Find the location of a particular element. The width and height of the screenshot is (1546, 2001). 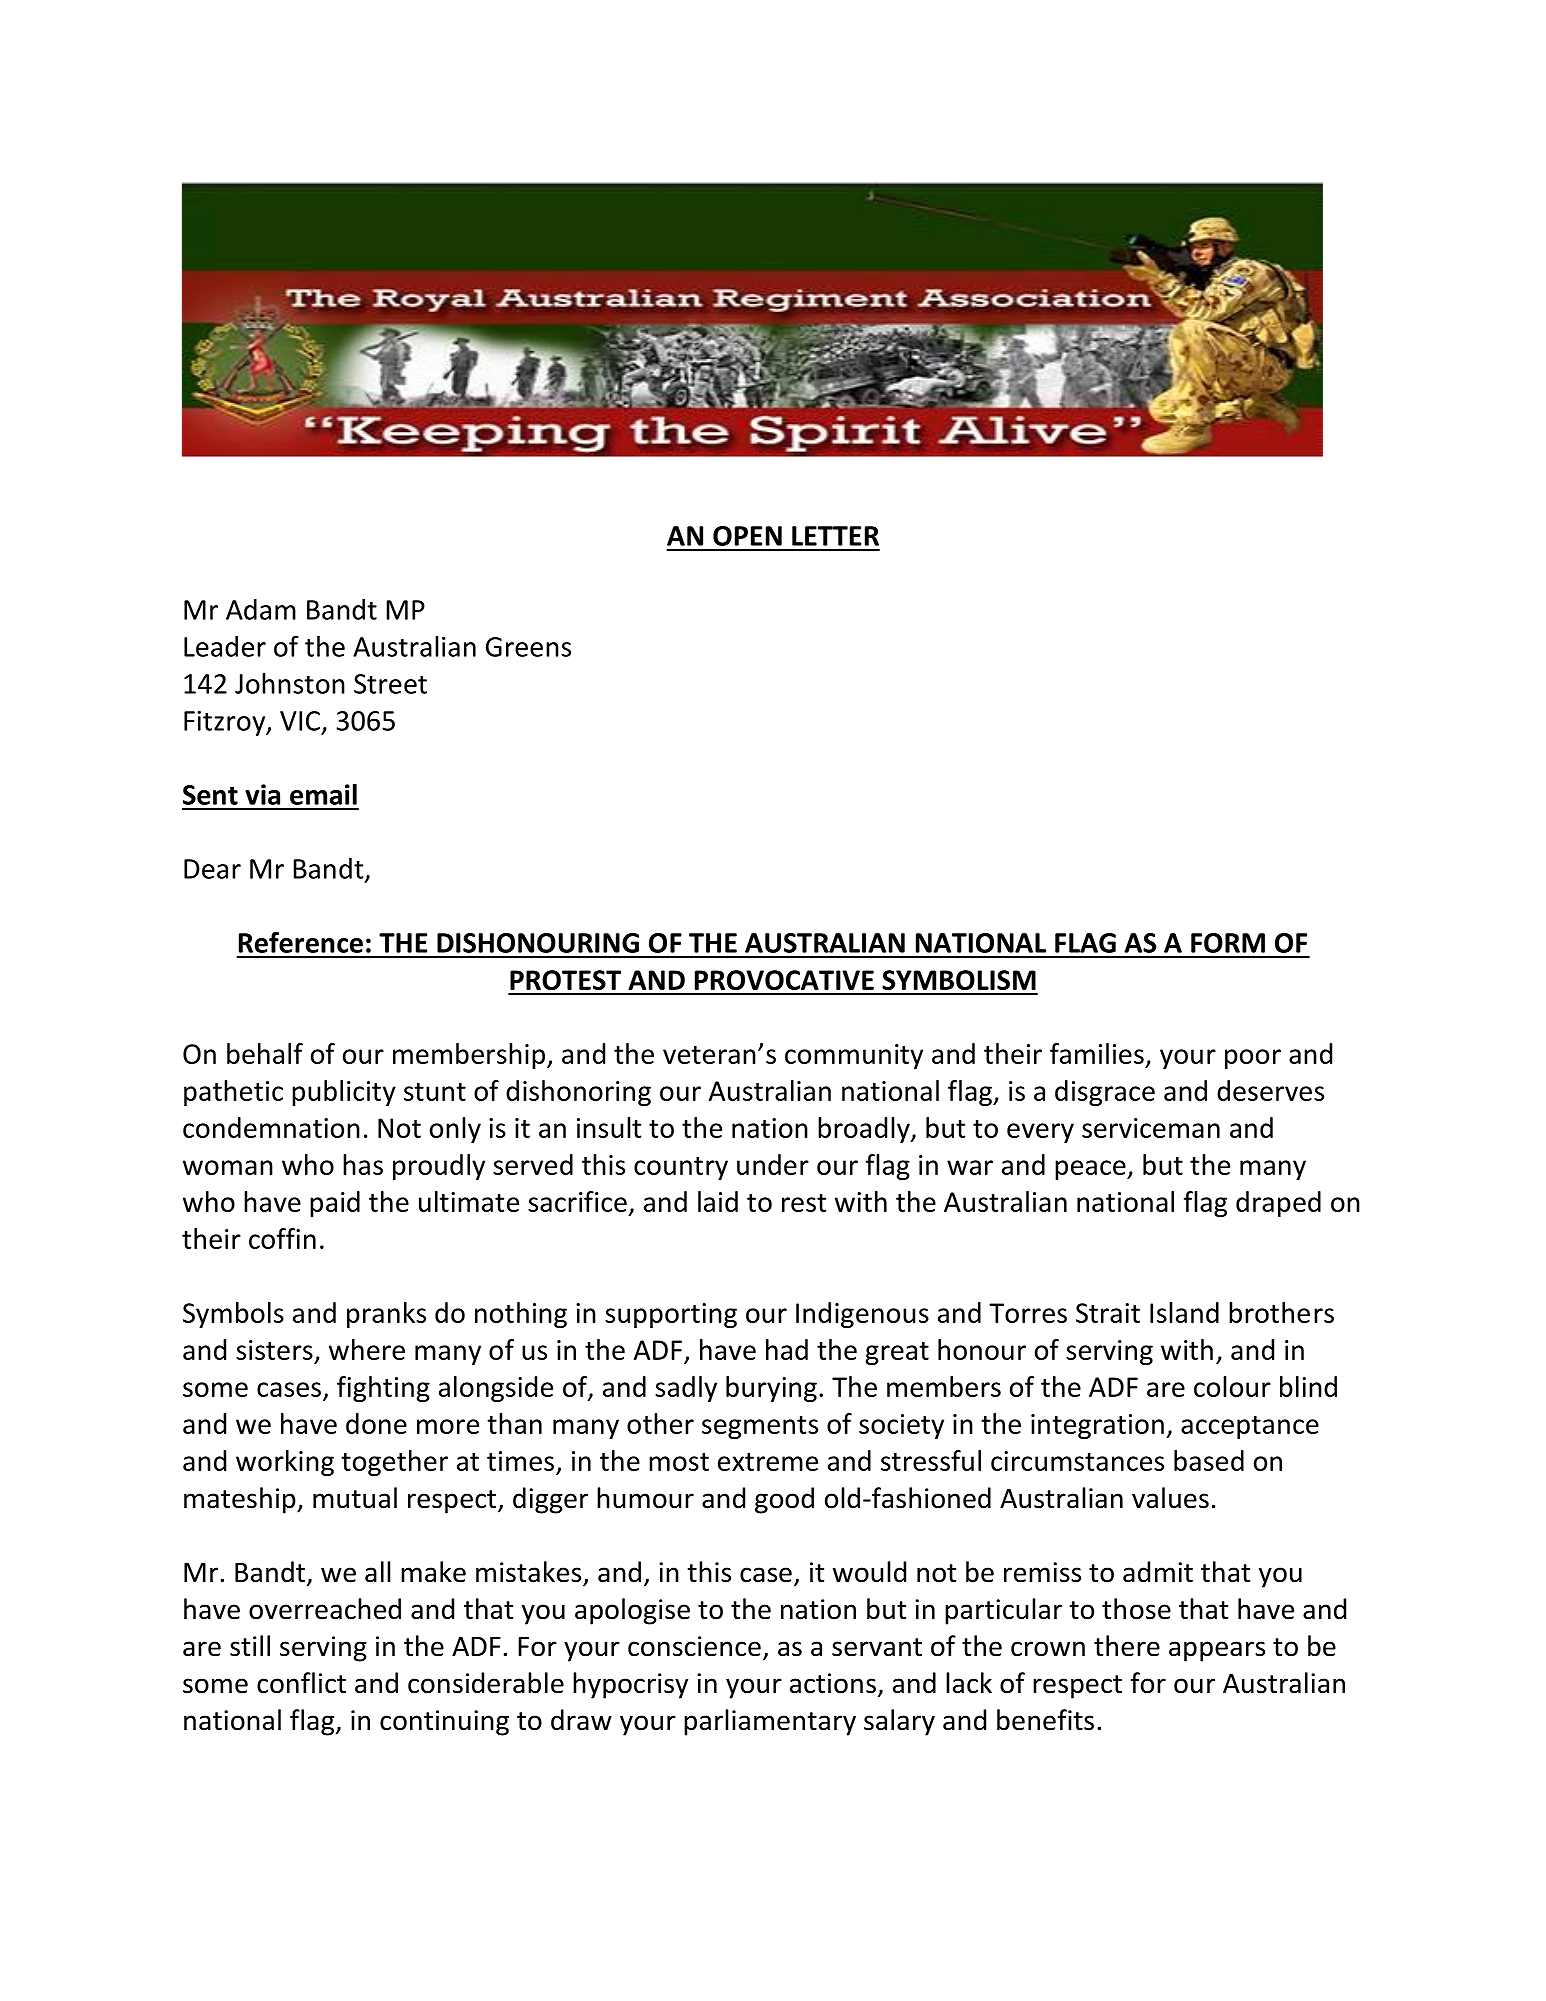

appears is located at coordinates (1217, 1651).
